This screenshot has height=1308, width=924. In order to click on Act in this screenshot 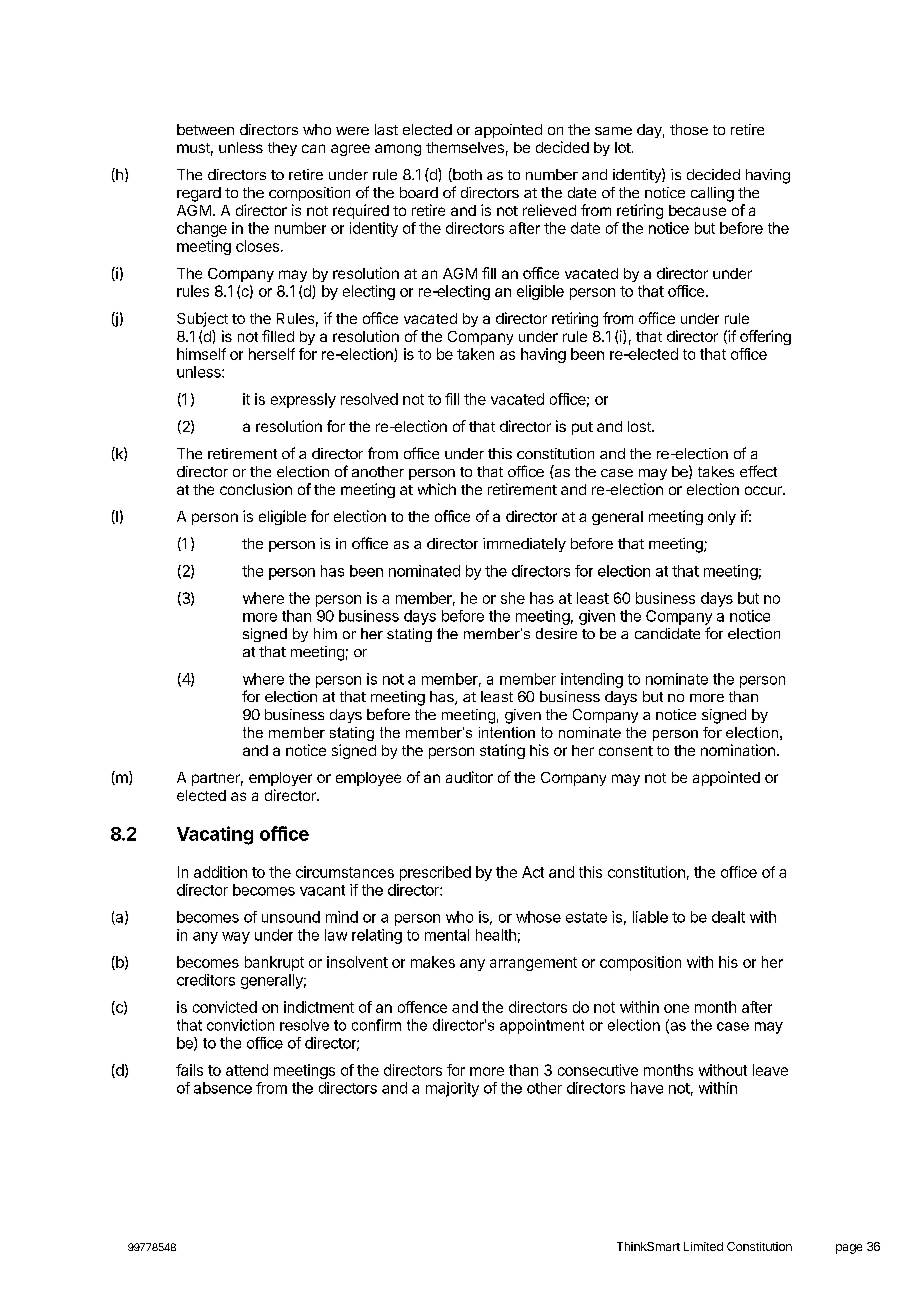, I will do `click(533, 872)`.
